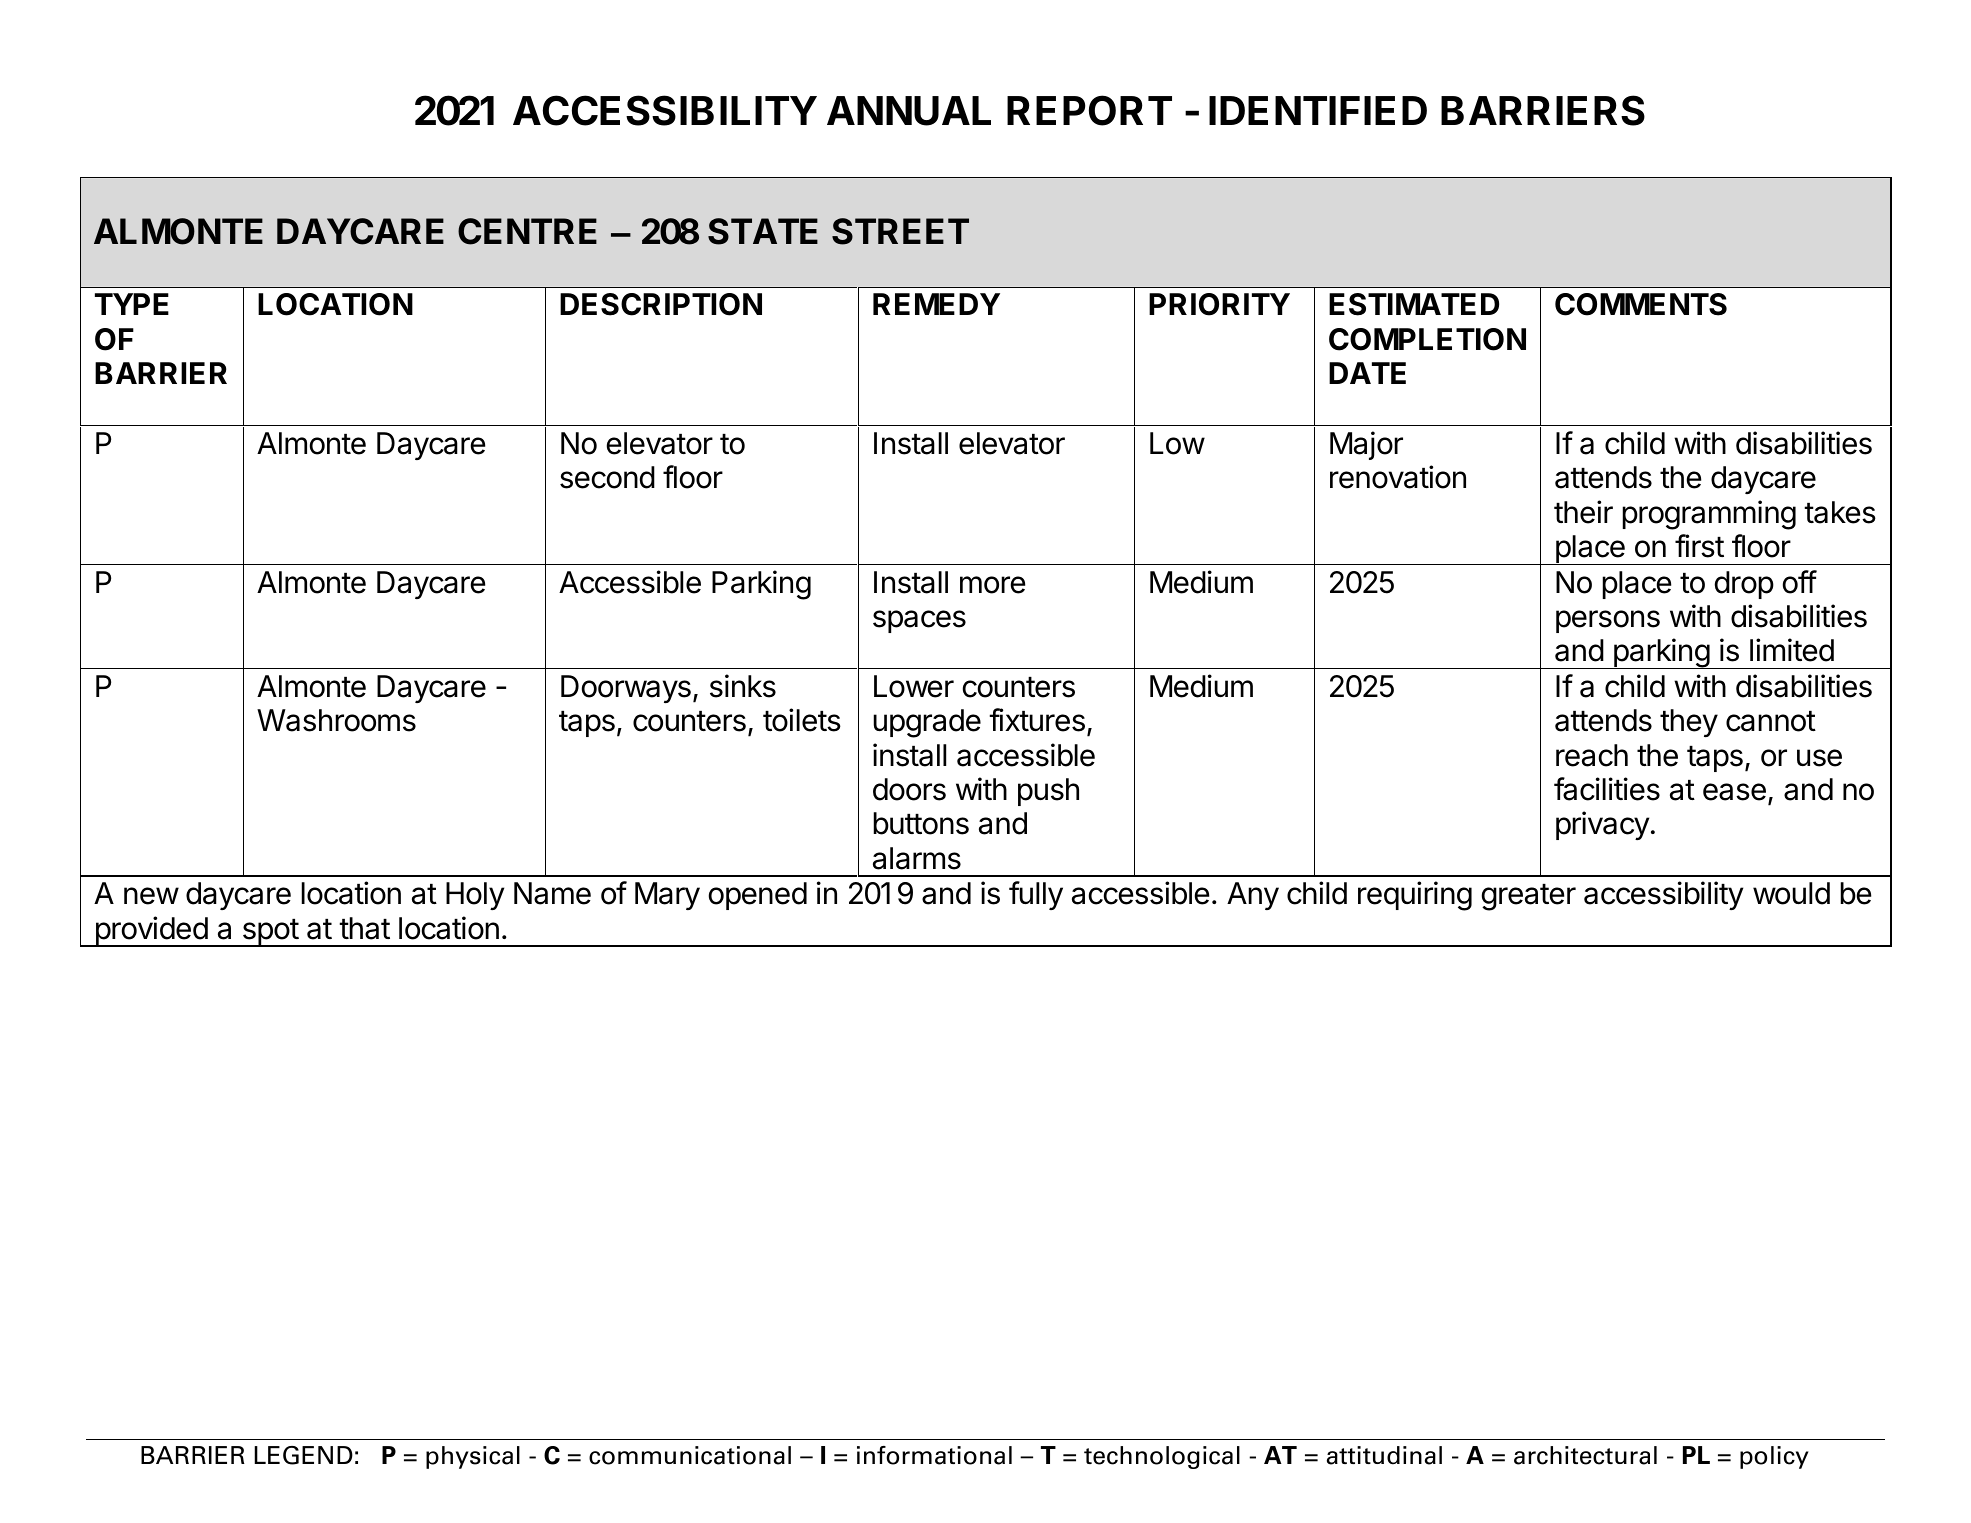 Image resolution: width=1971 pixels, height=1523 pixels. What do you see at coordinates (1585, 1455) in the document?
I see `architectural` at bounding box center [1585, 1455].
